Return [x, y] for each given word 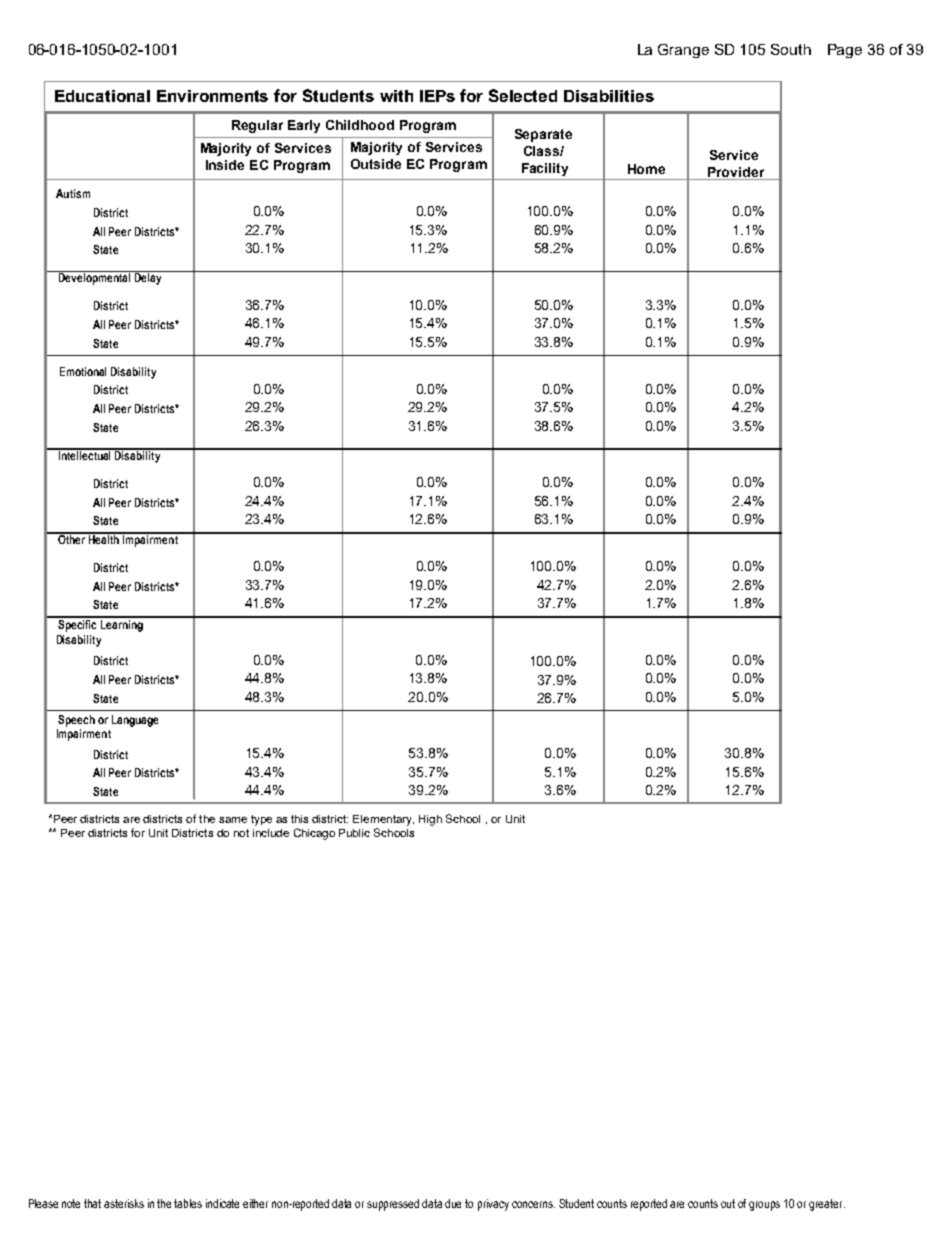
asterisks [124, 1203]
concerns [533, 1204]
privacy [493, 1205]
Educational [102, 96]
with [396, 96]
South [791, 49]
